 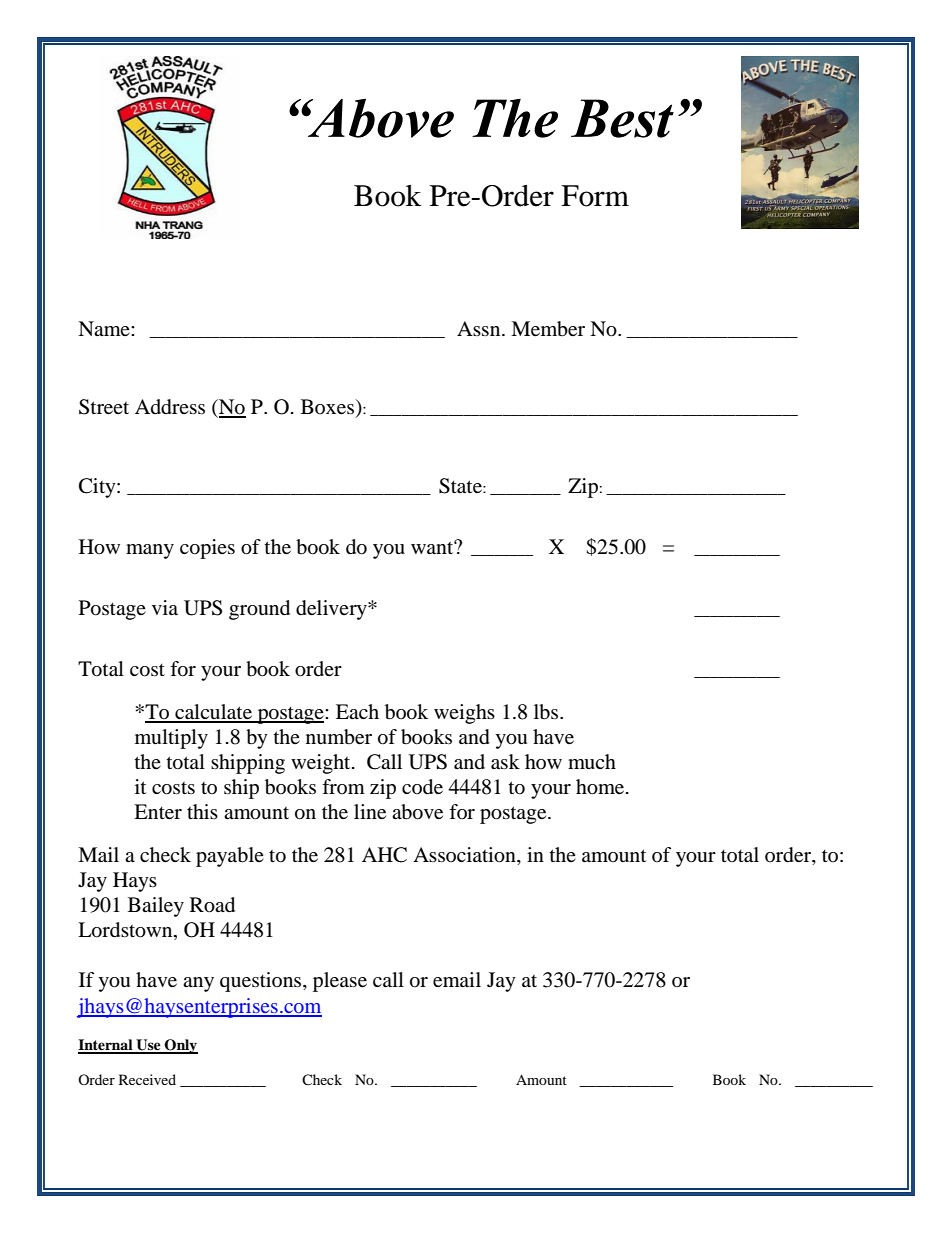 I want to click on Only, so click(x=180, y=1046).
